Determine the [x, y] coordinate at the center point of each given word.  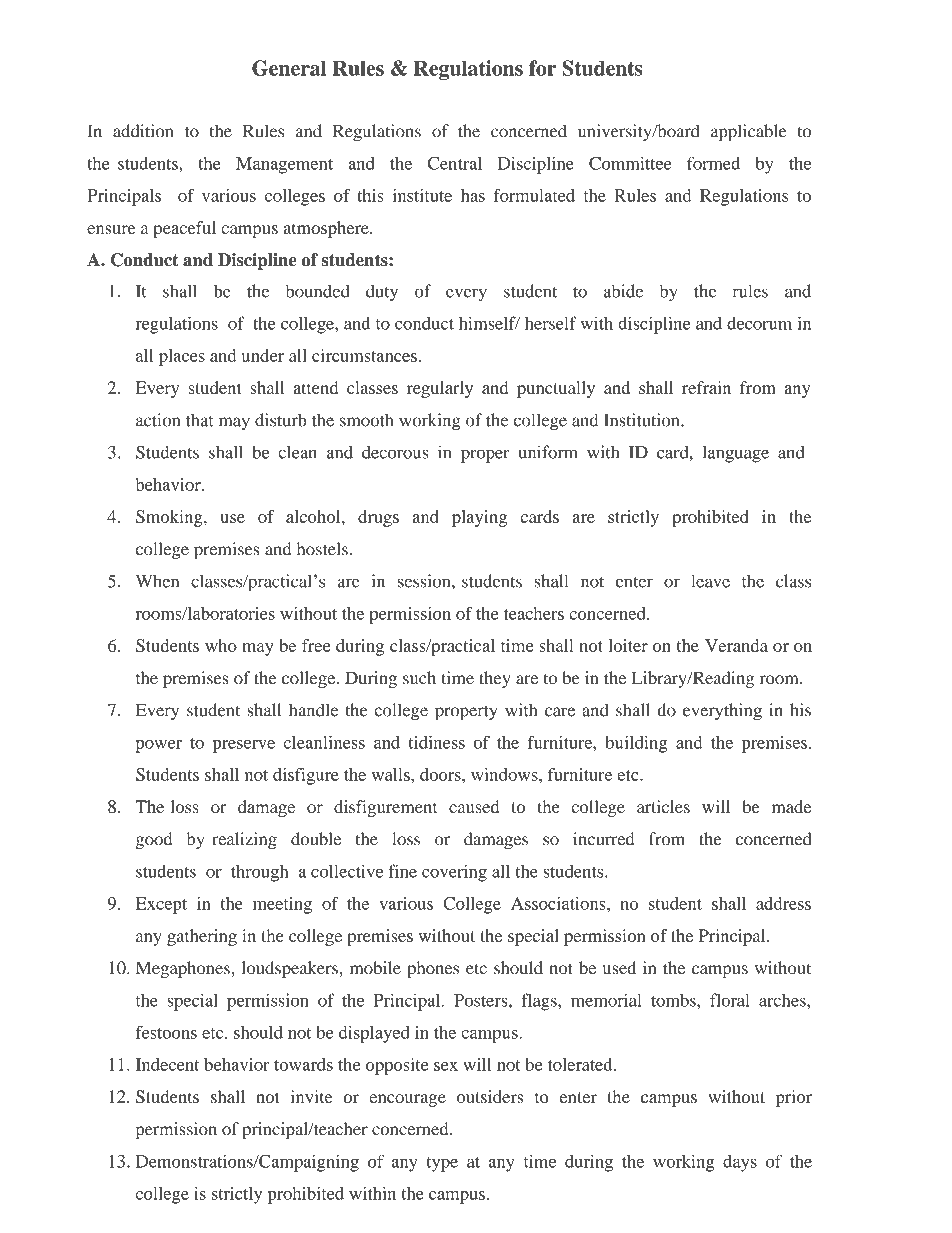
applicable [749, 133]
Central [455, 163]
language [736, 454]
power [158, 746]
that [200, 420]
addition [143, 131]
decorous [395, 452]
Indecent [167, 1064]
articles [663, 806]
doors [441, 774]
